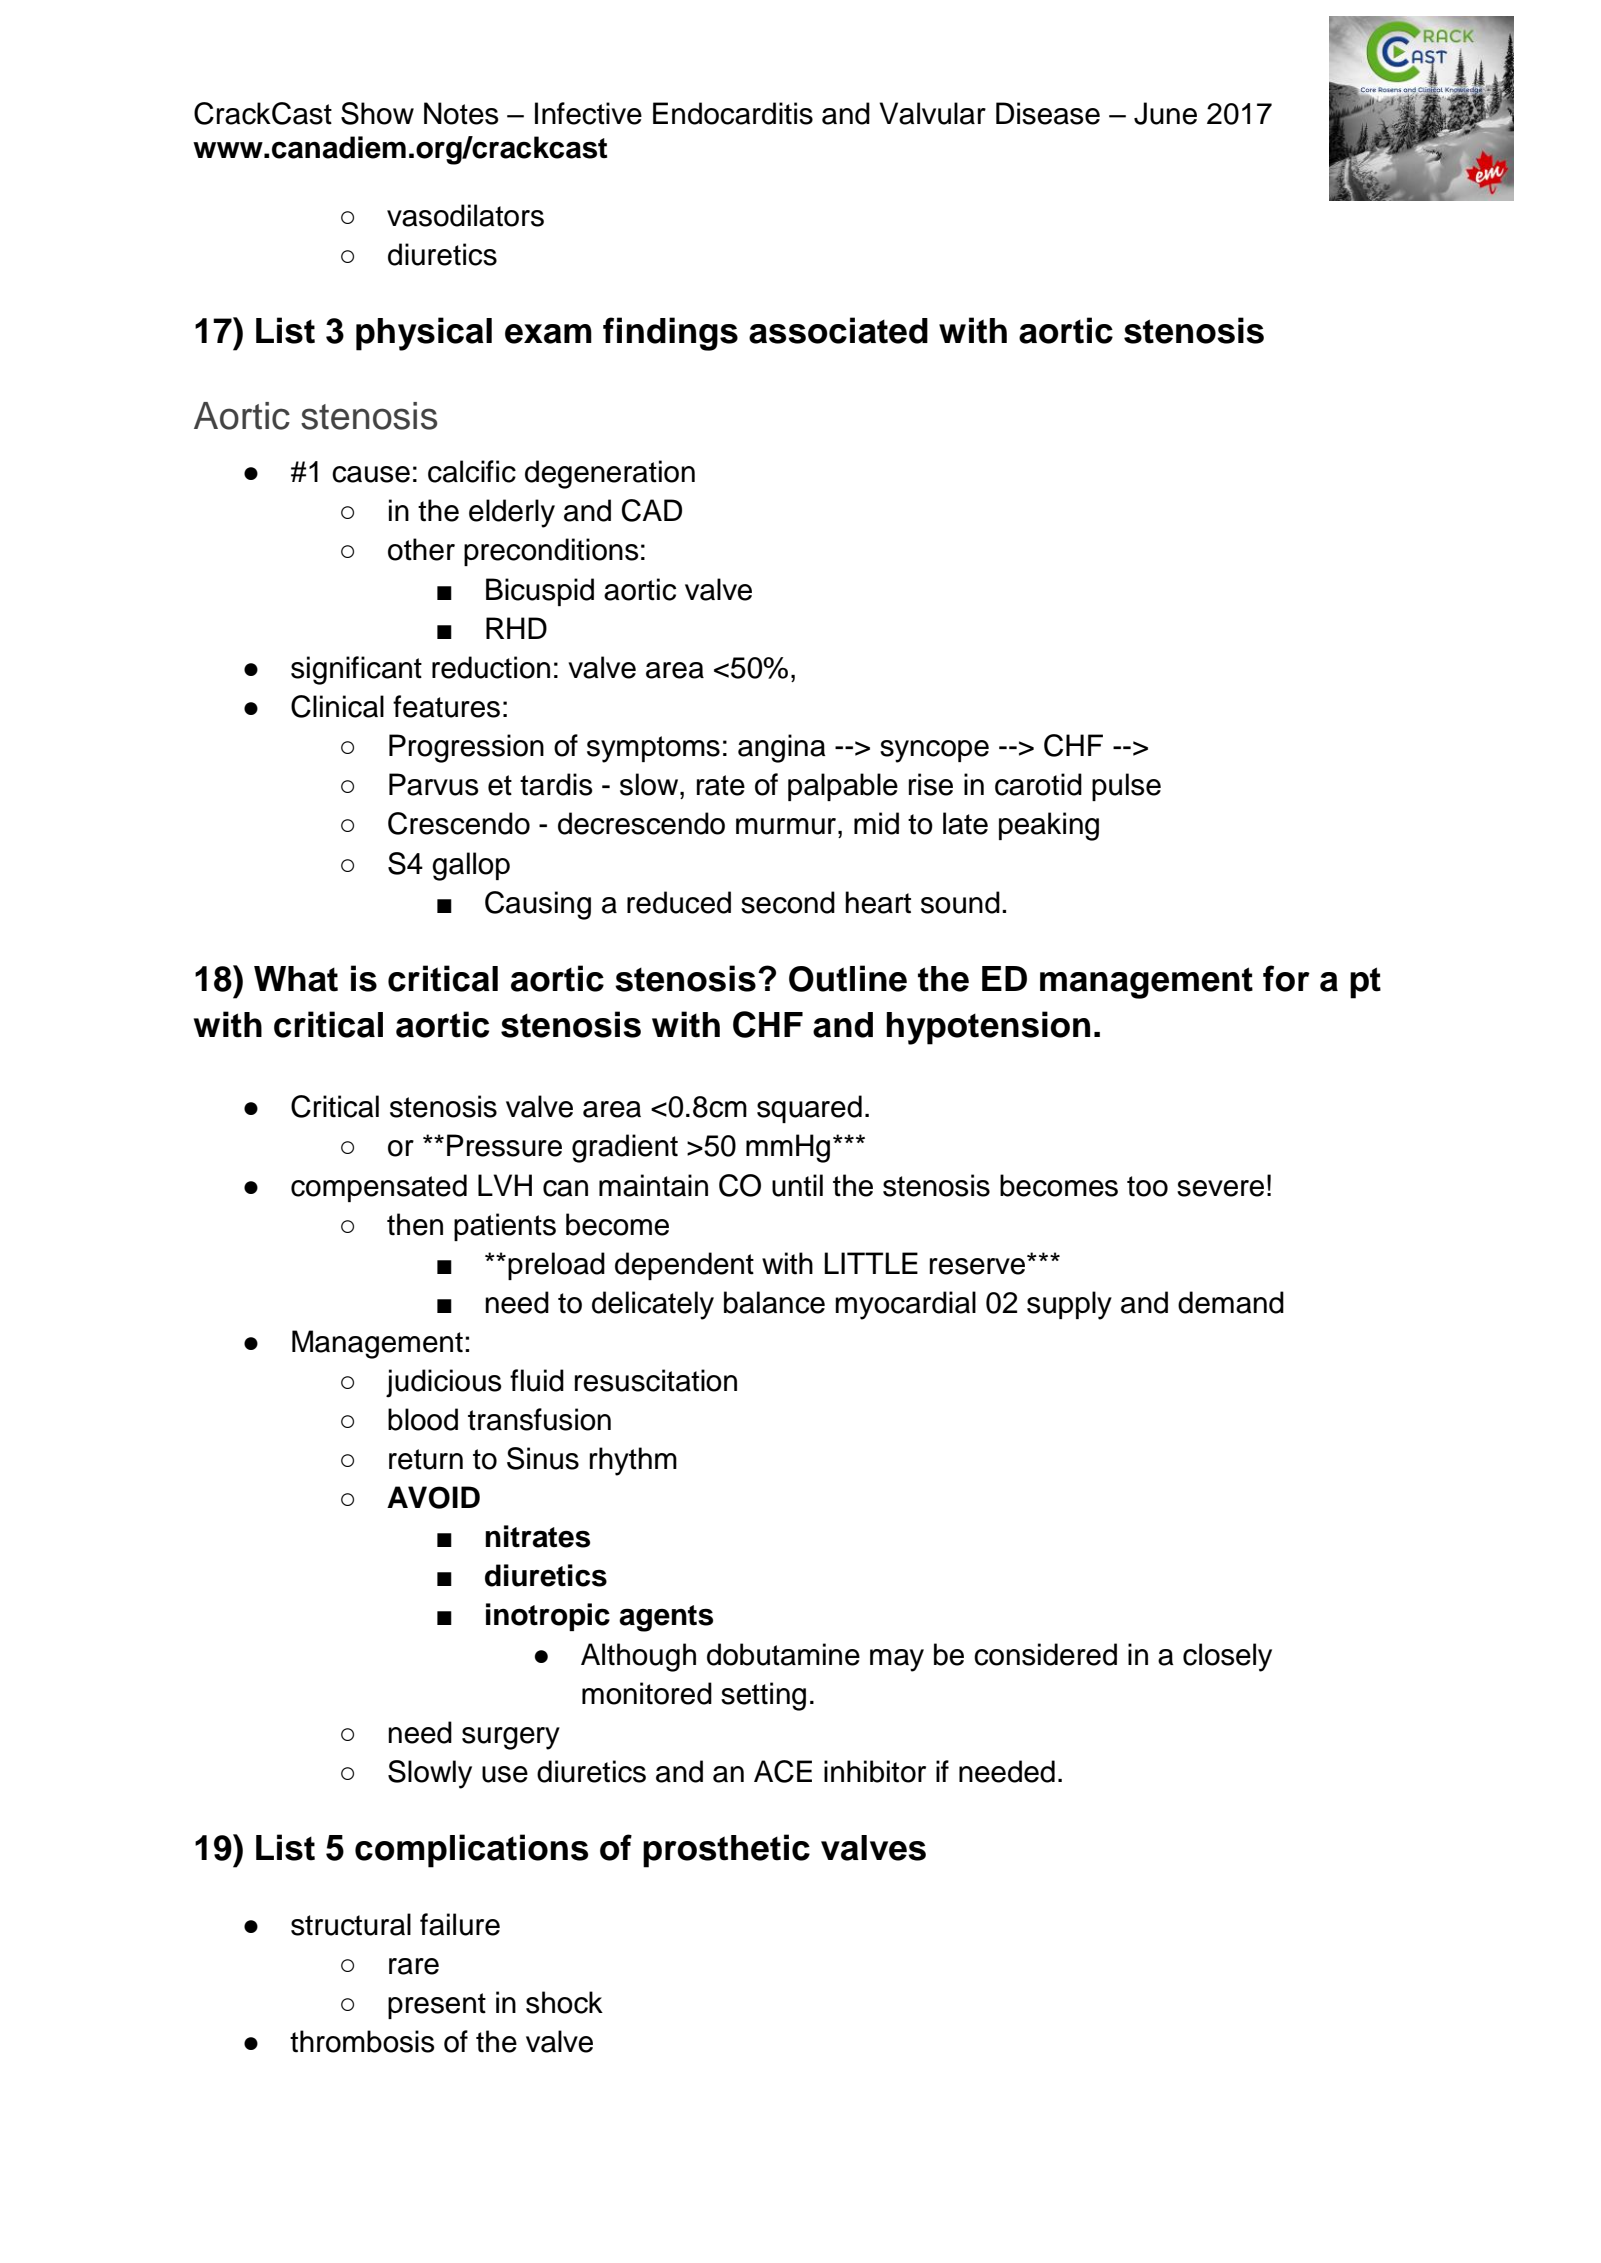  What do you see at coordinates (1227, 1657) in the image?
I see `closely` at bounding box center [1227, 1657].
